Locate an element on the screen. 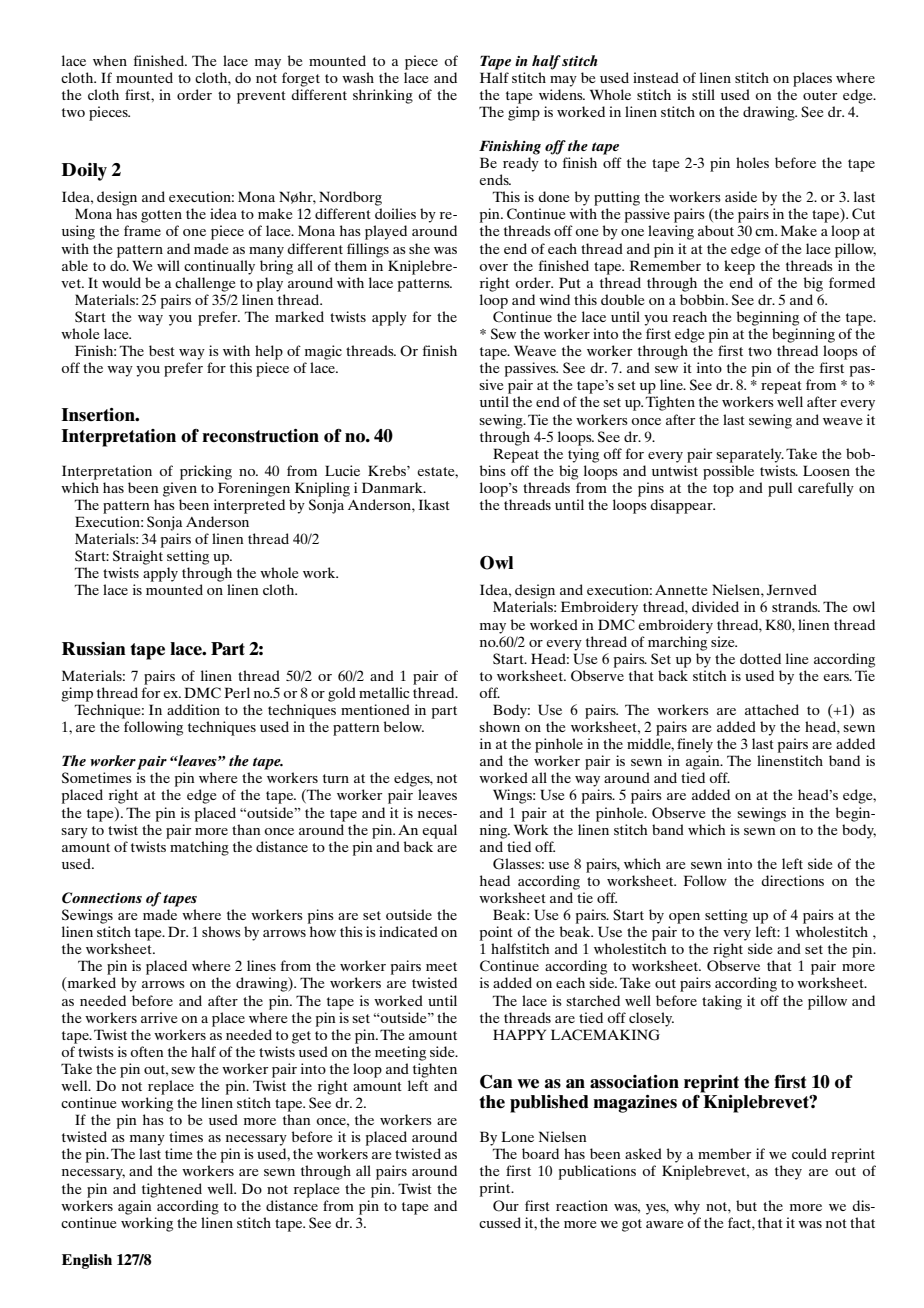  still is located at coordinates (703, 94).
